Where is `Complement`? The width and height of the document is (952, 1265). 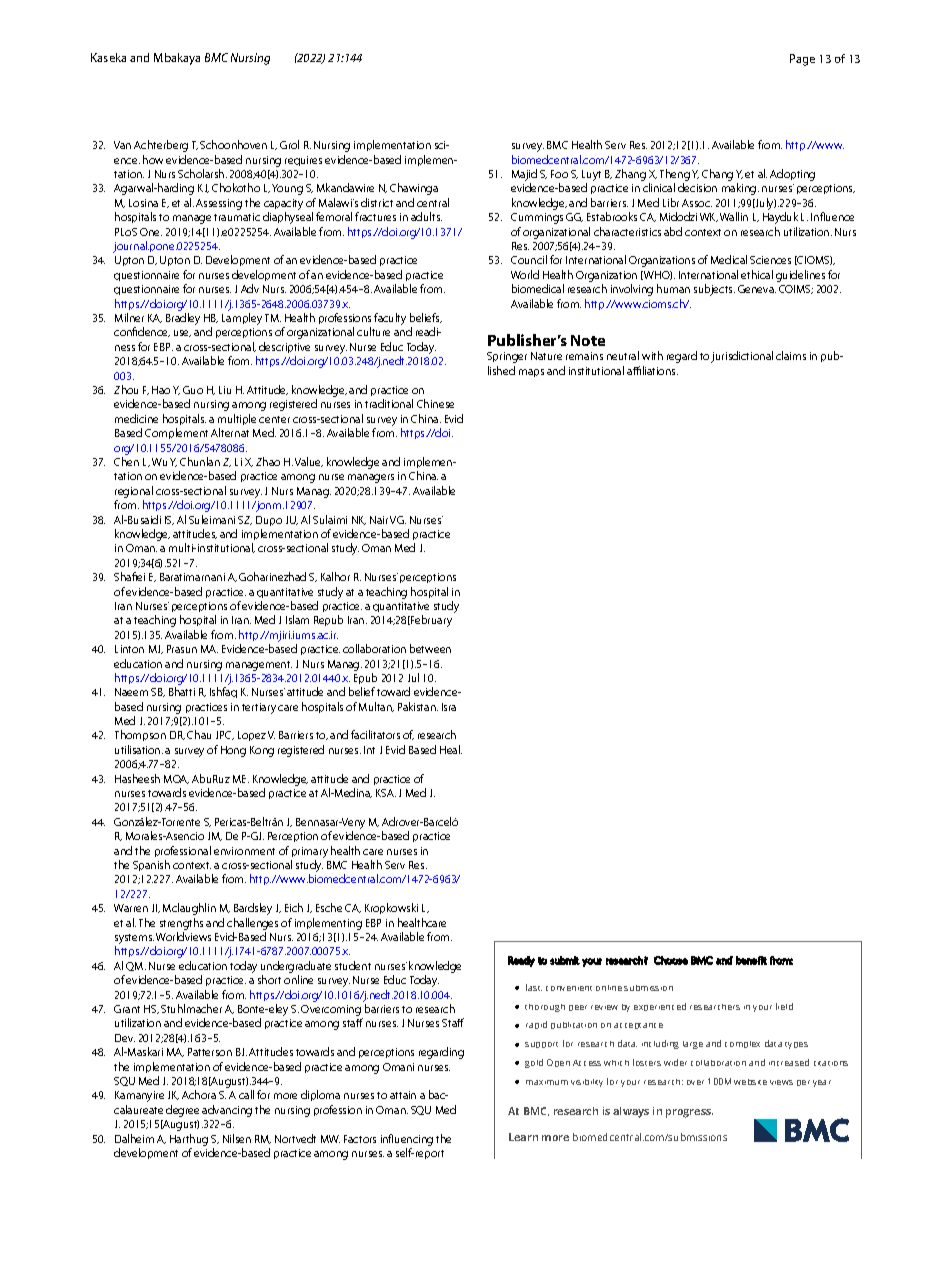
Complement is located at coordinates (176, 433).
